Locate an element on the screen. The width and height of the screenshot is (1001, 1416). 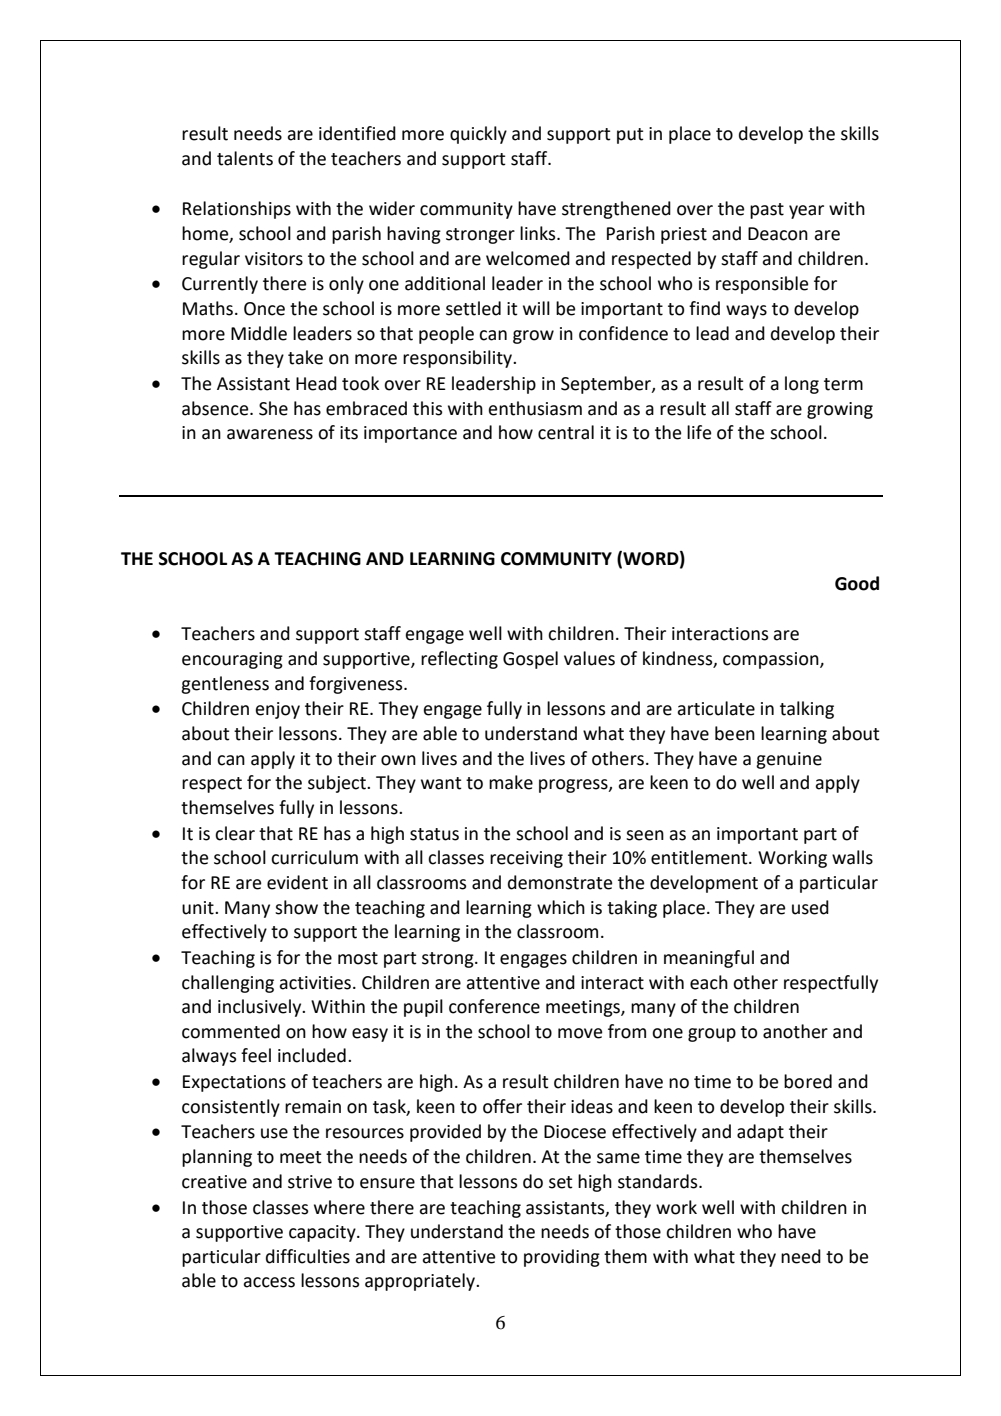
talents is located at coordinates (245, 158).
